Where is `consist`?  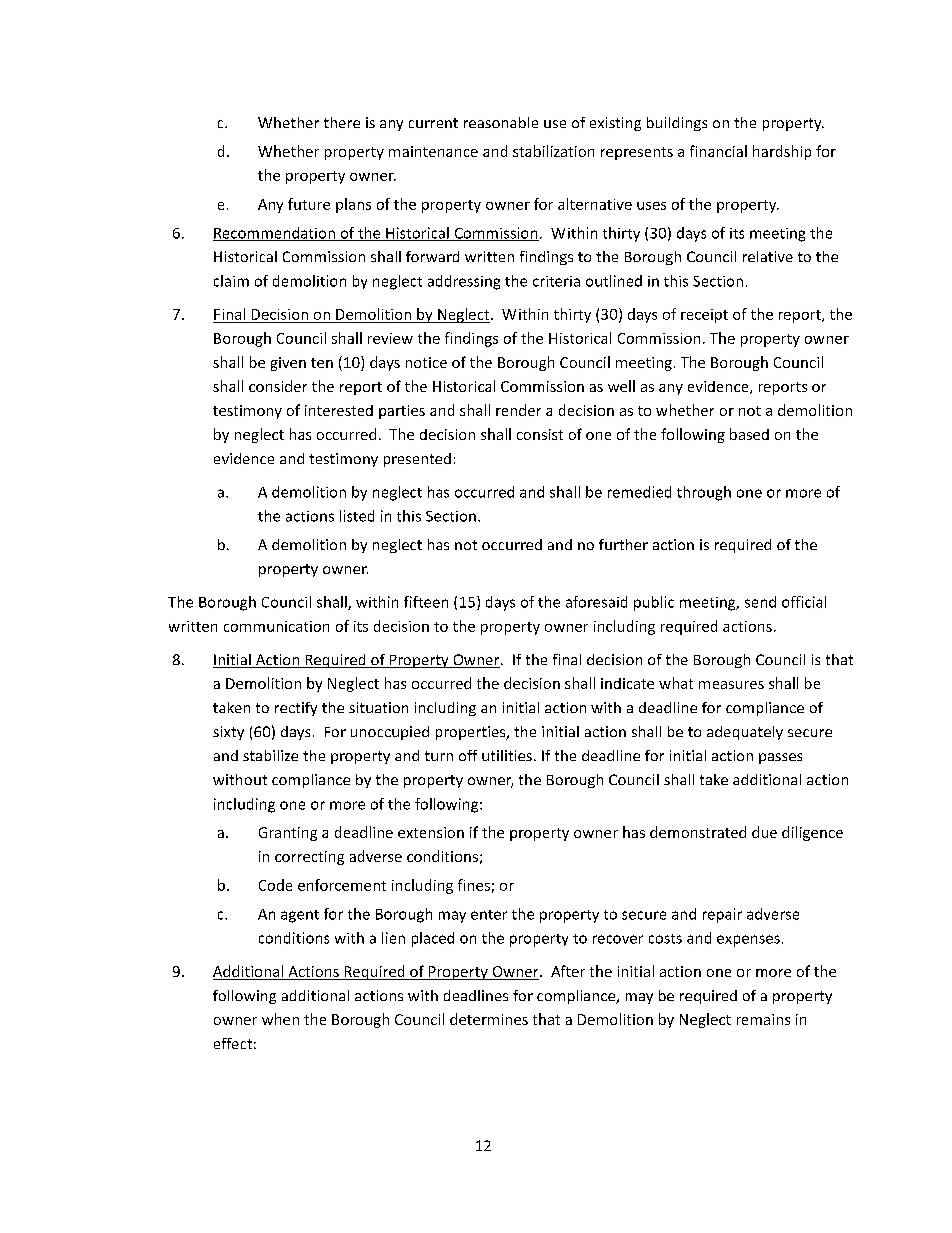
consist is located at coordinates (540, 434).
